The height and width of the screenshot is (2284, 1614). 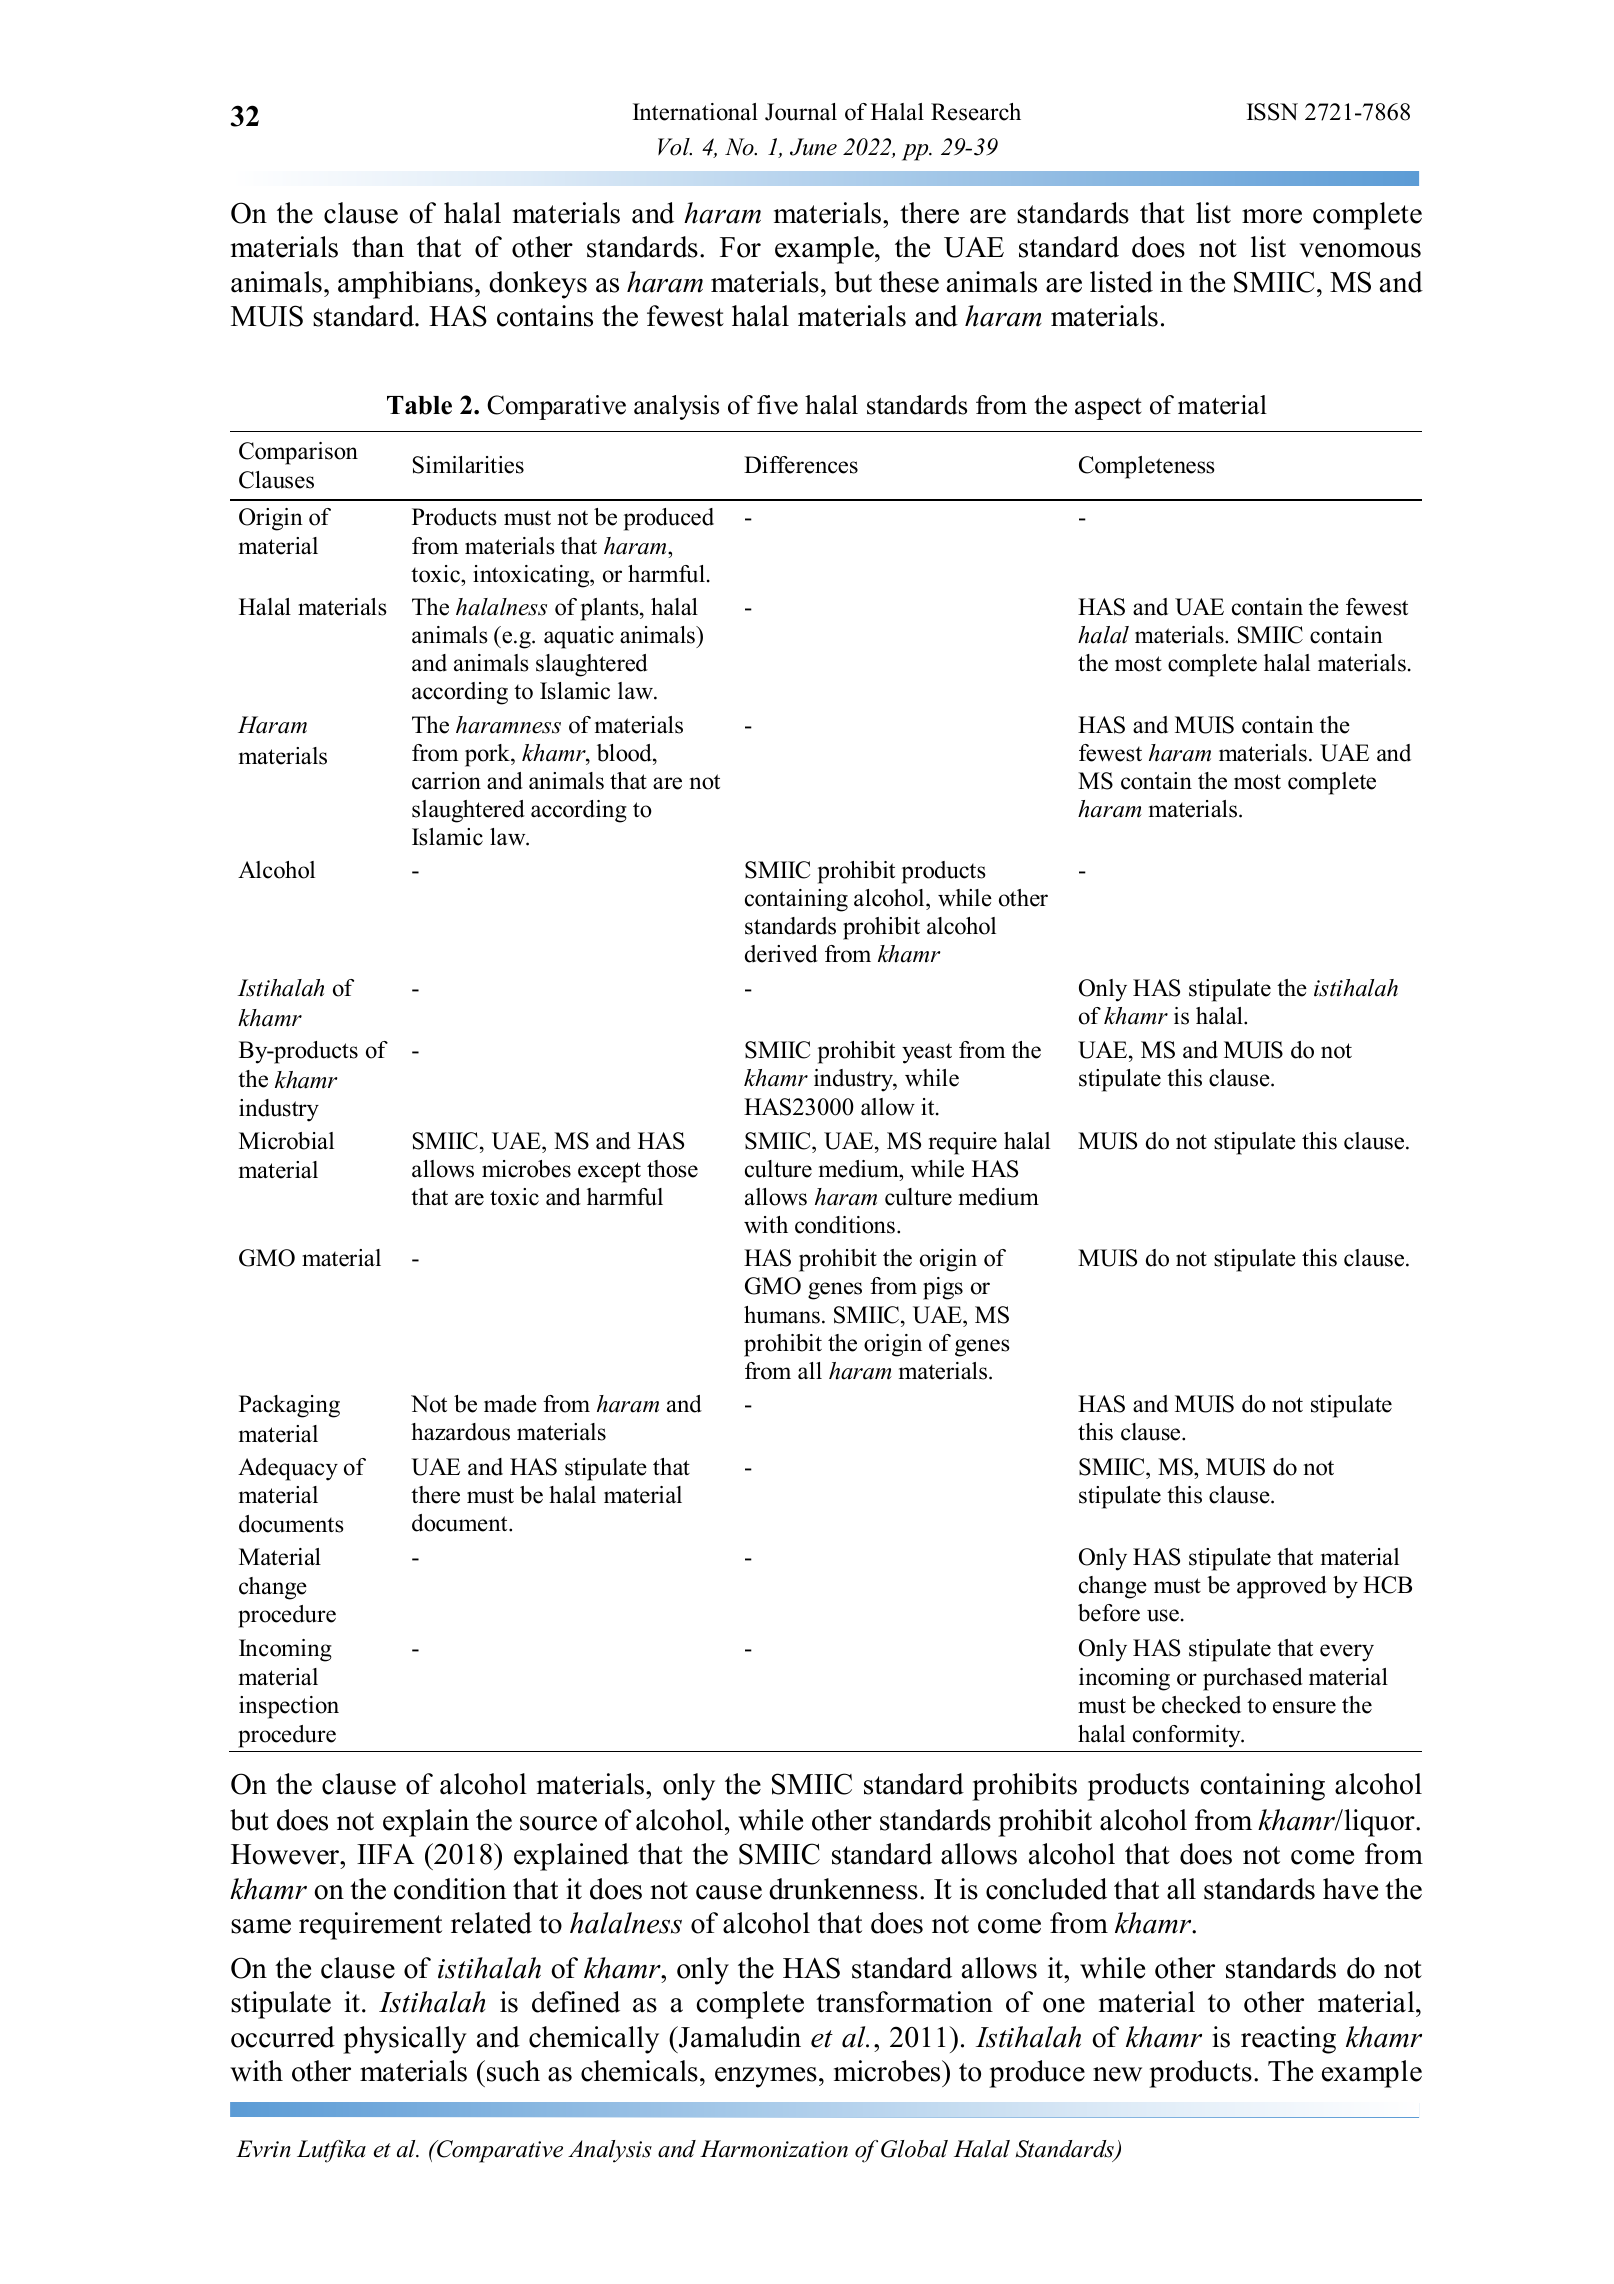 I want to click on hazardous, so click(x=460, y=1432).
